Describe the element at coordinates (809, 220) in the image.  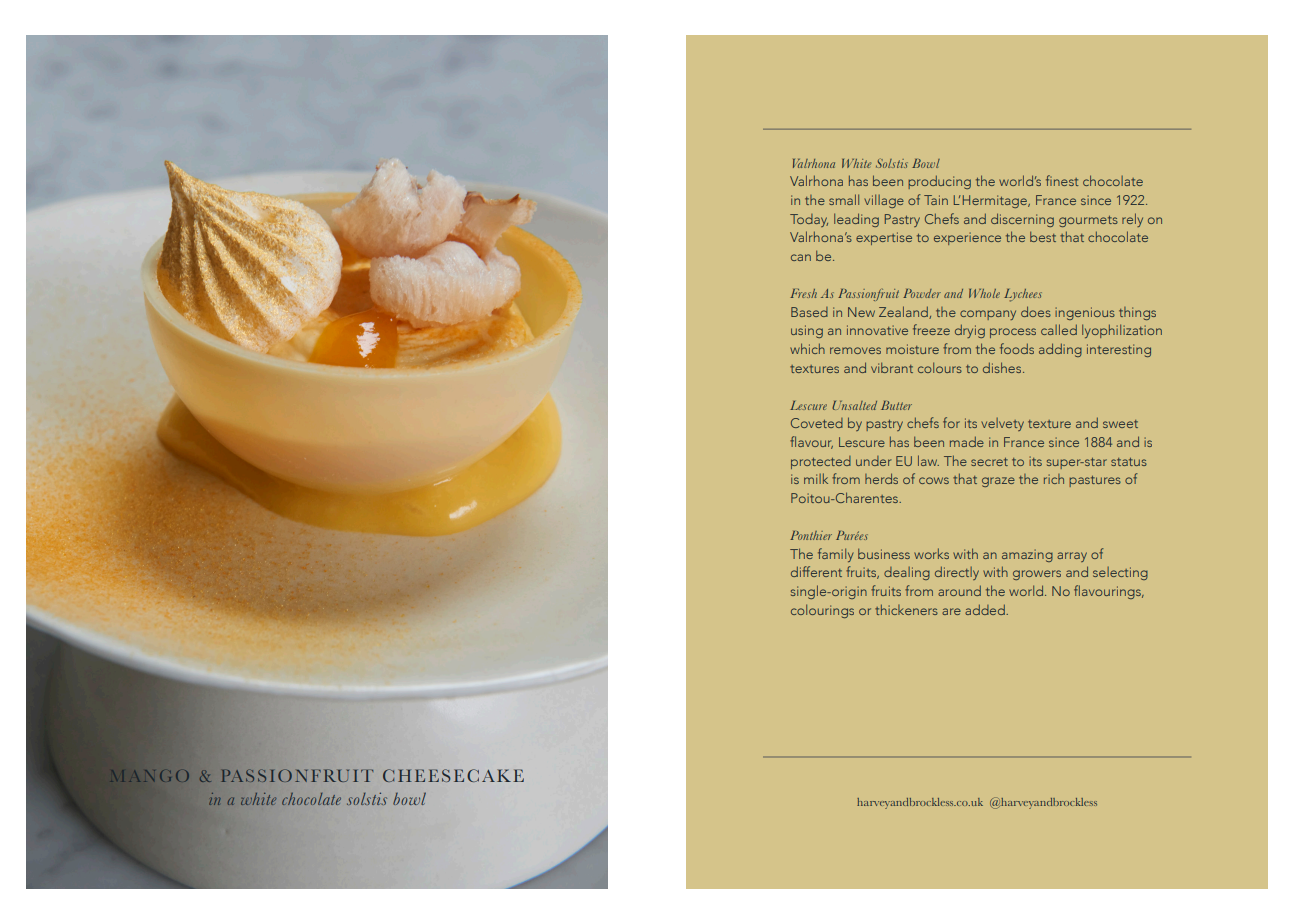
I see `Today` at that location.
